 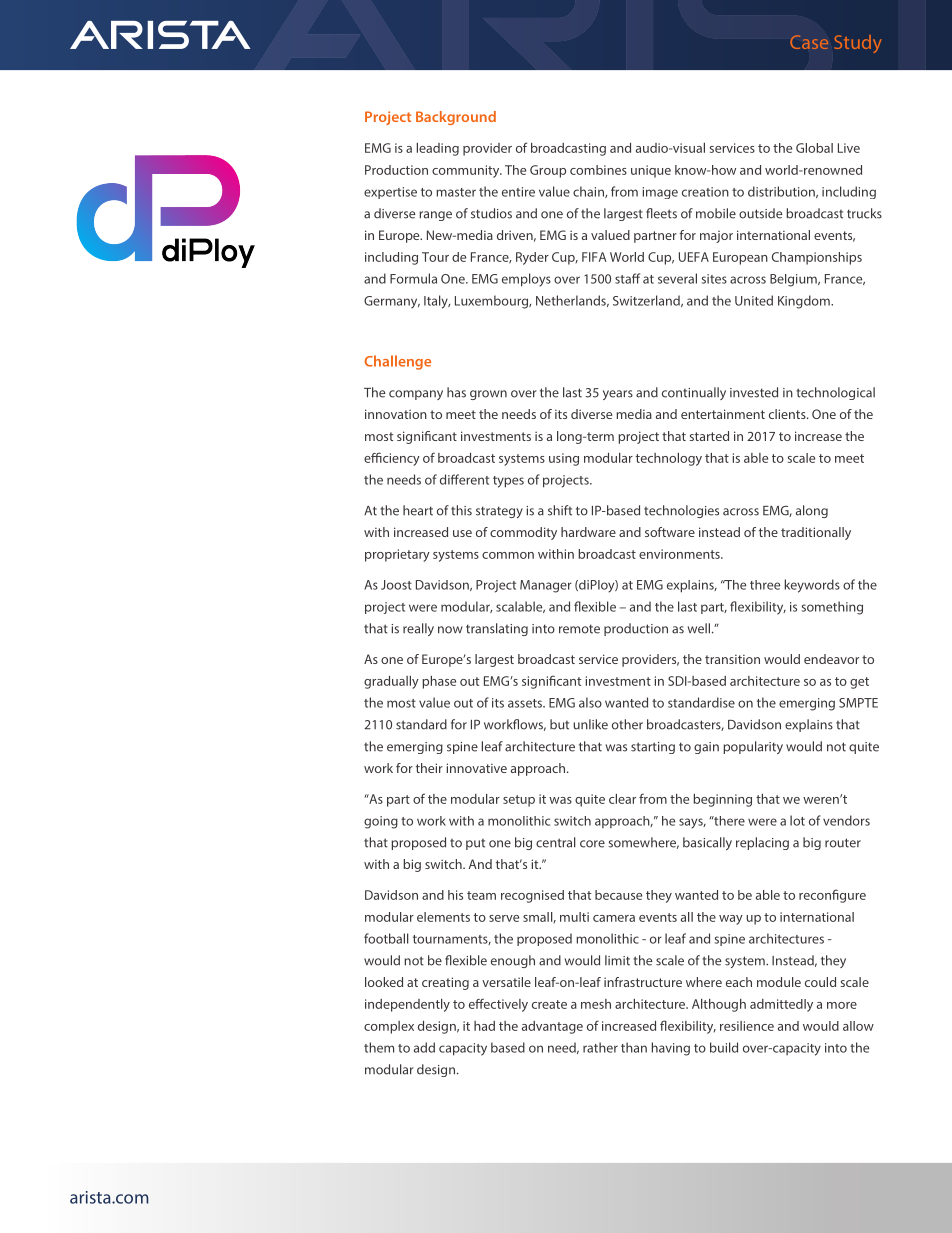 What do you see at coordinates (817, 258) in the document?
I see `Championships` at bounding box center [817, 258].
